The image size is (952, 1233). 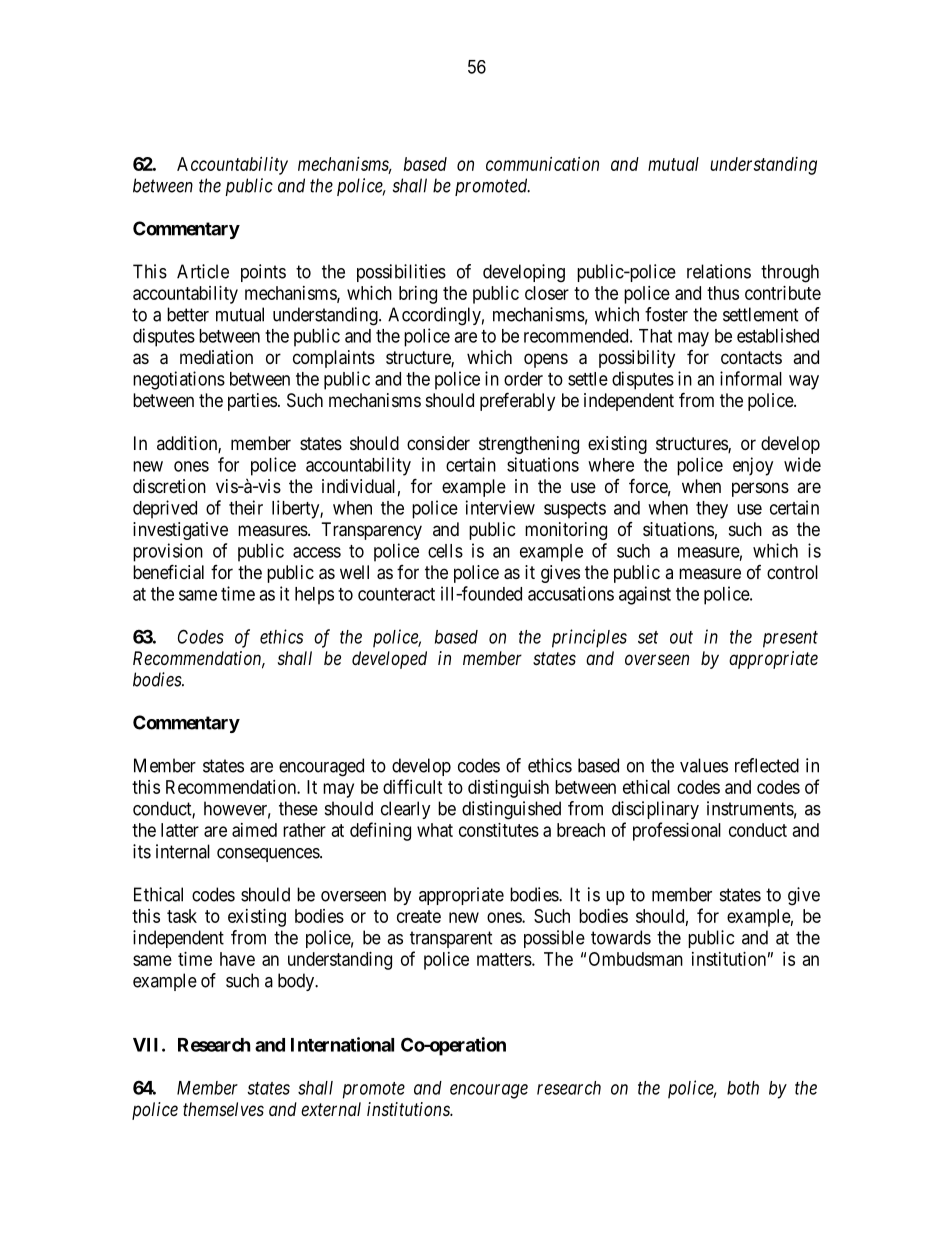 I want to click on preferably, so click(x=517, y=401).
